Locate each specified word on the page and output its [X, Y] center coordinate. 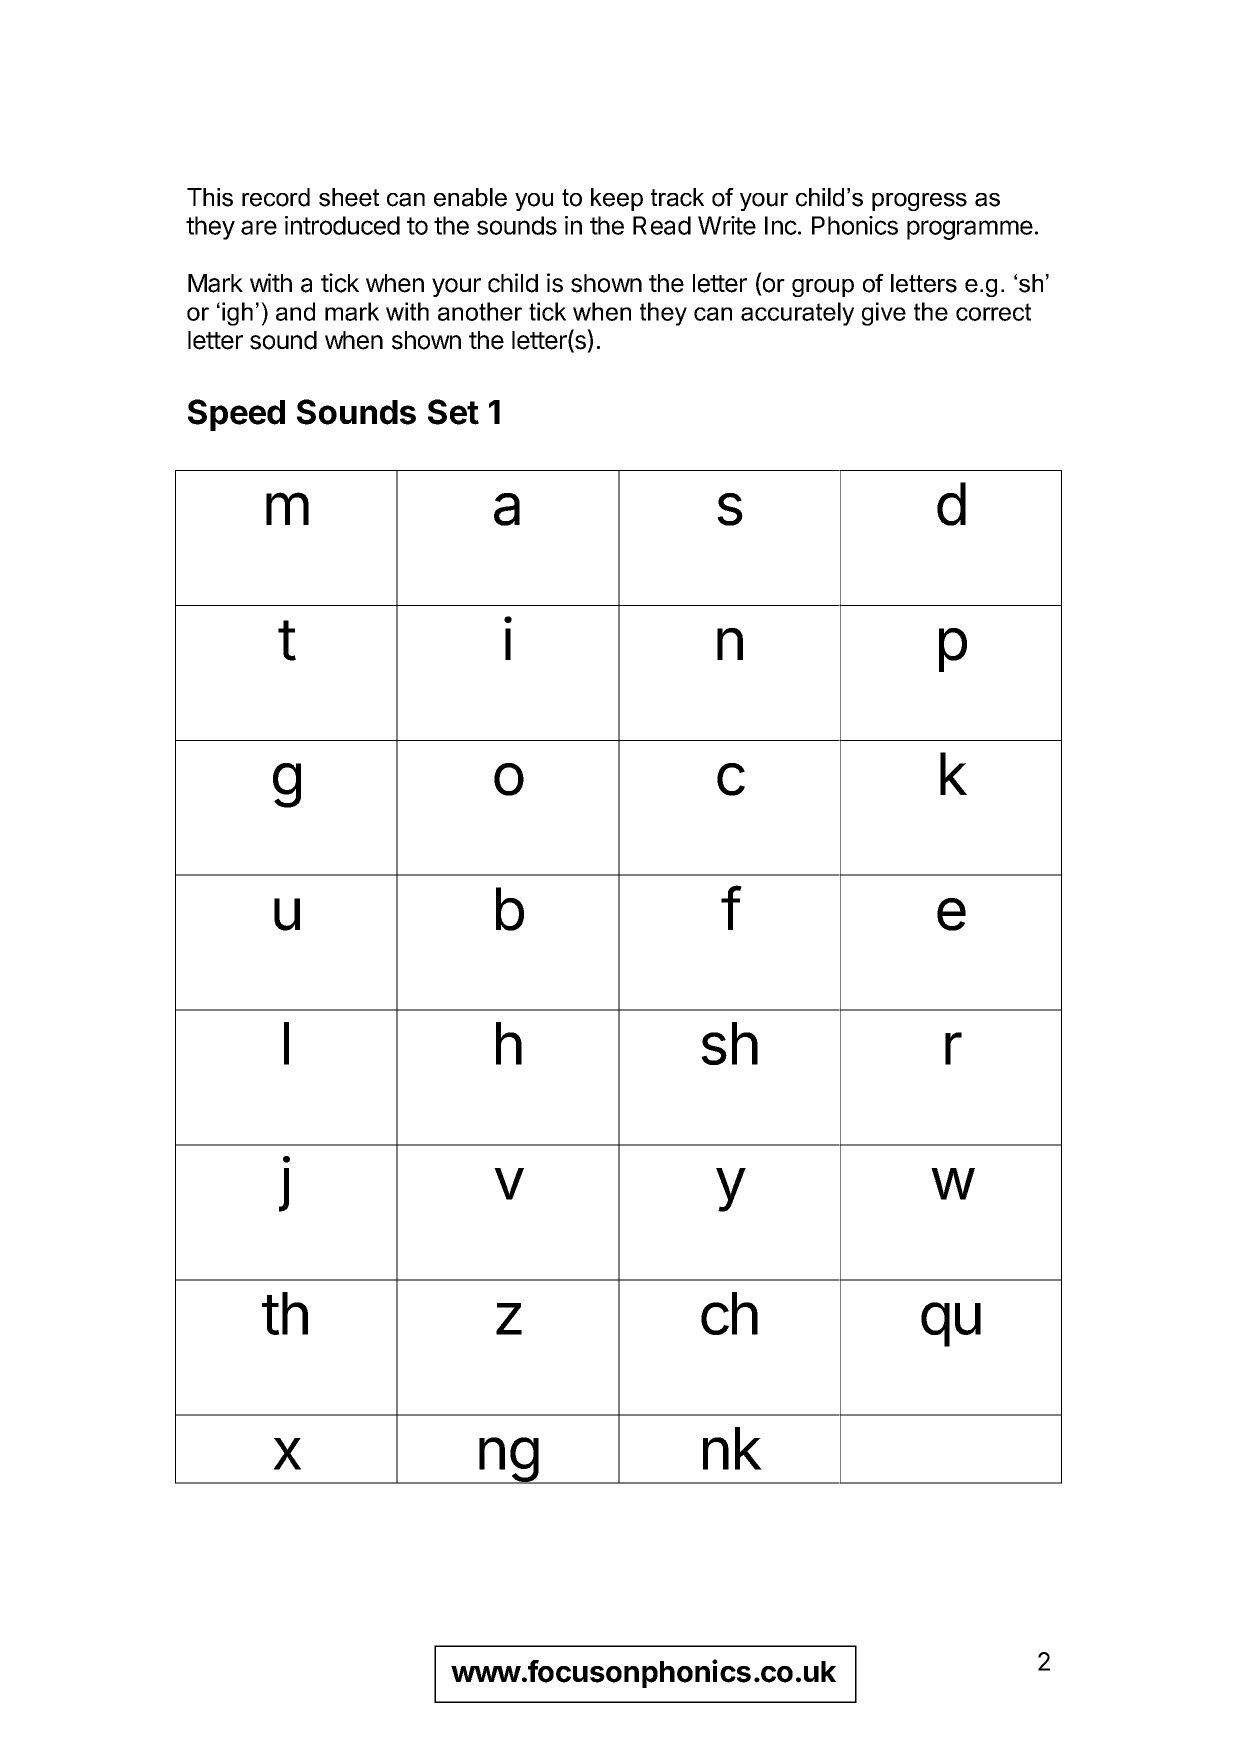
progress [919, 202]
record [276, 197]
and [295, 311]
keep [617, 199]
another [480, 311]
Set [453, 412]
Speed [236, 415]
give [884, 314]
